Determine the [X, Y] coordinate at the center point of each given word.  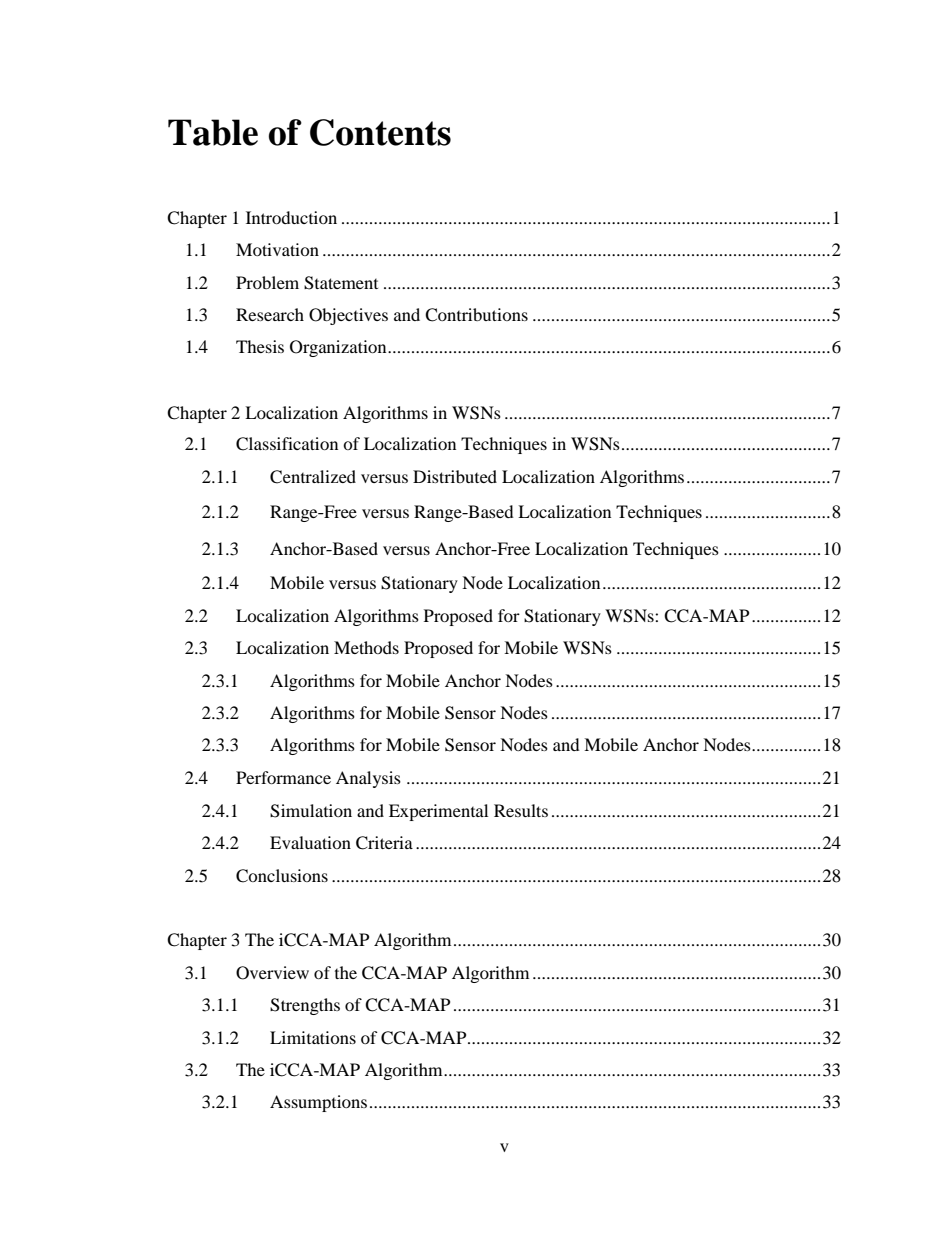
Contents [380, 132]
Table [213, 132]
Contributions [476, 315]
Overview [272, 973]
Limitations [313, 1037]
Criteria [384, 843]
